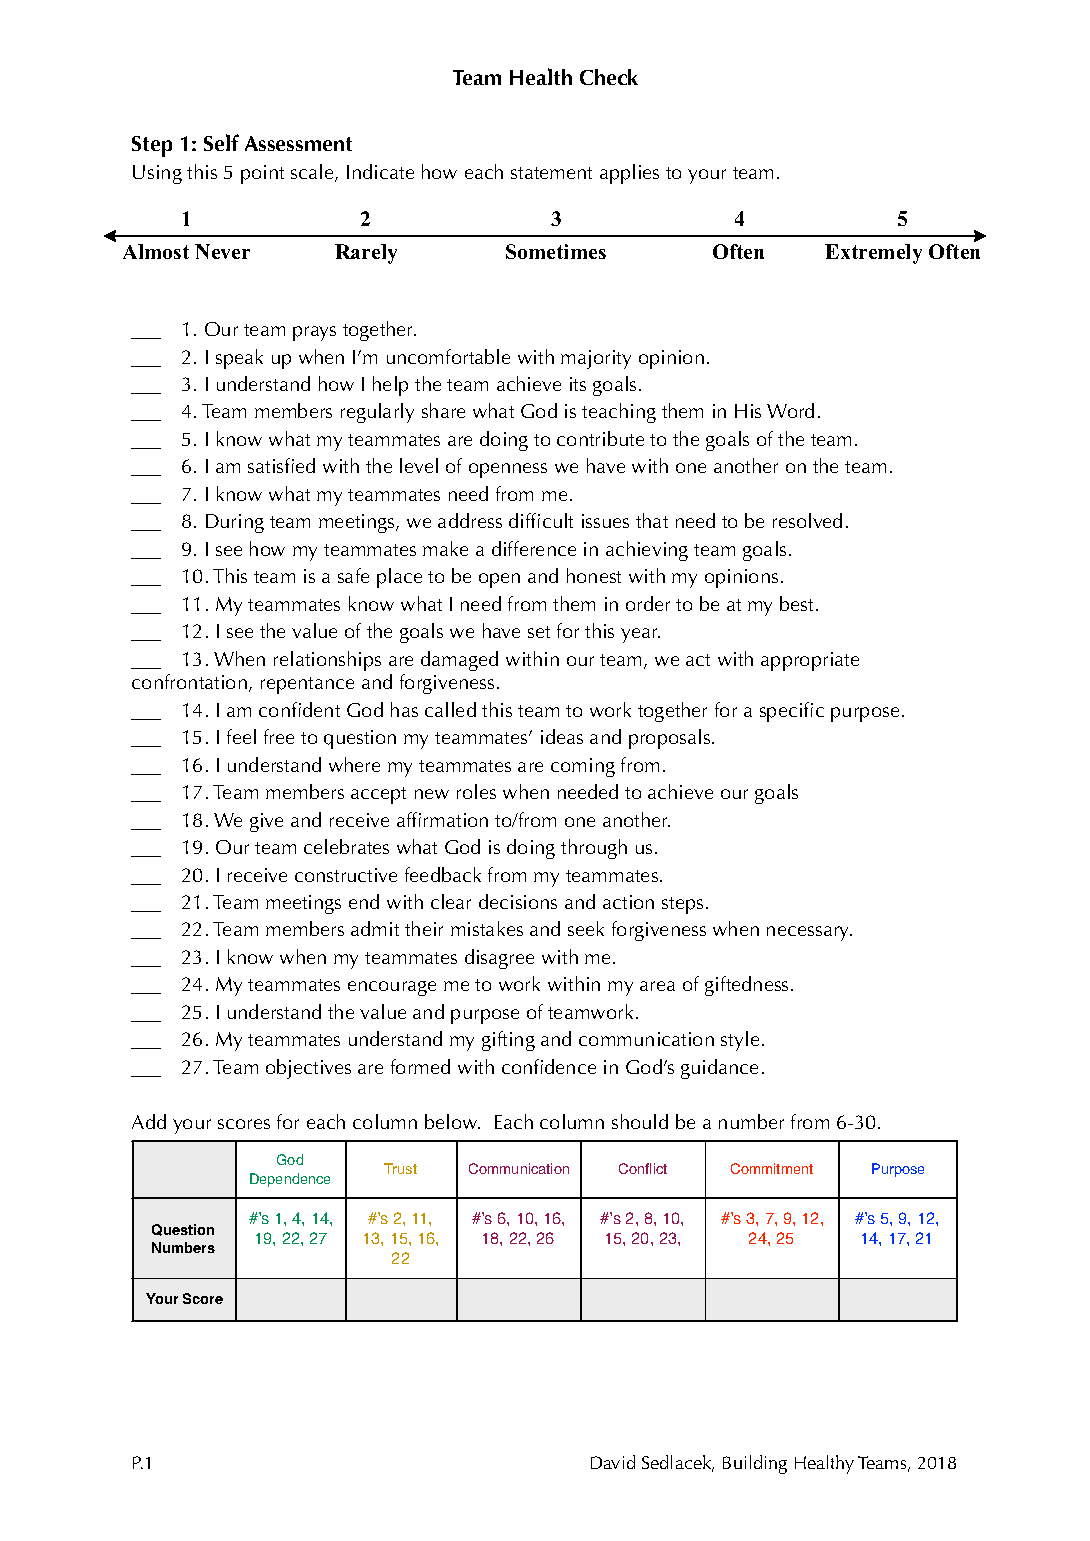  I want to click on Extremely, so click(873, 254).
